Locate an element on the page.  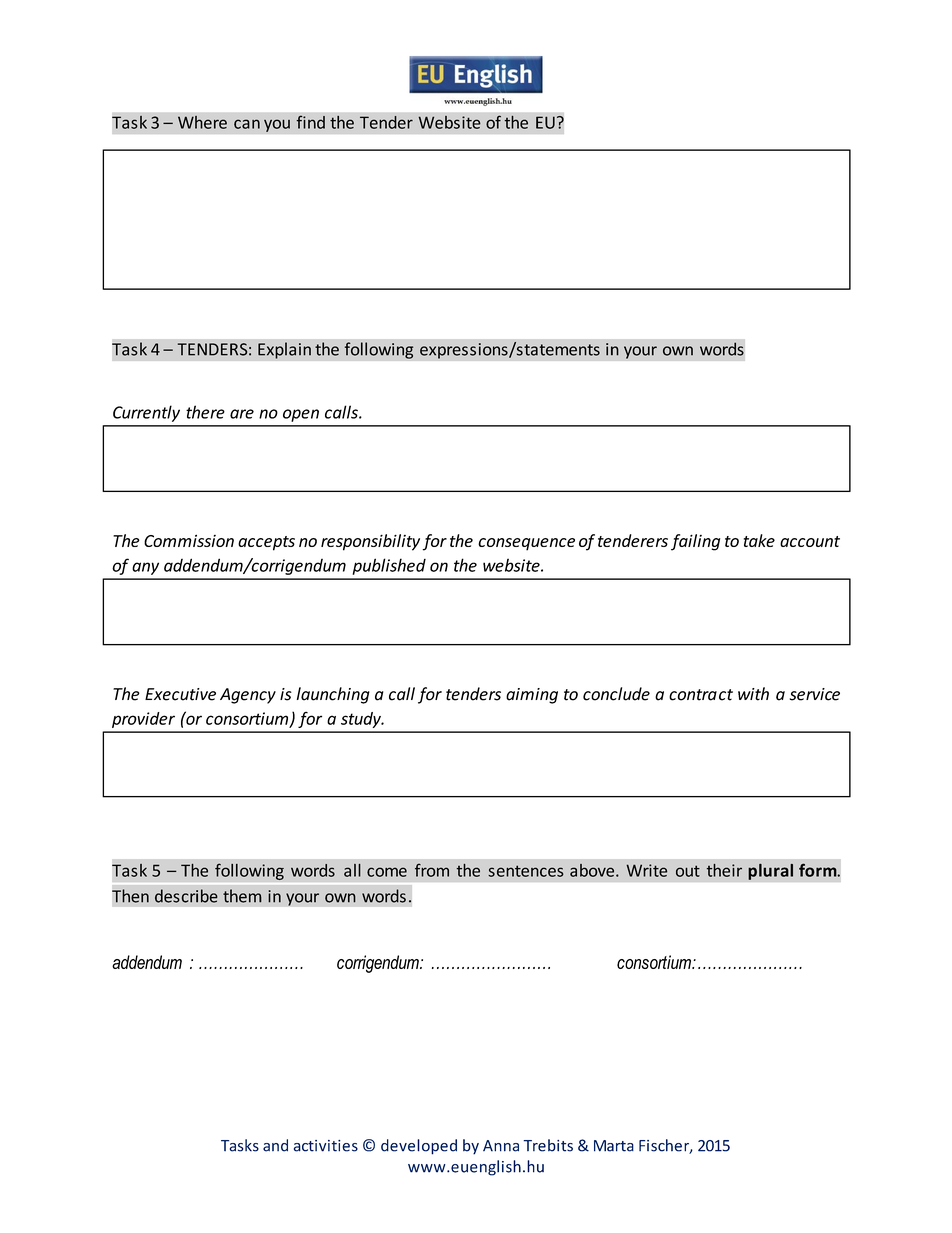
can is located at coordinates (247, 124).
